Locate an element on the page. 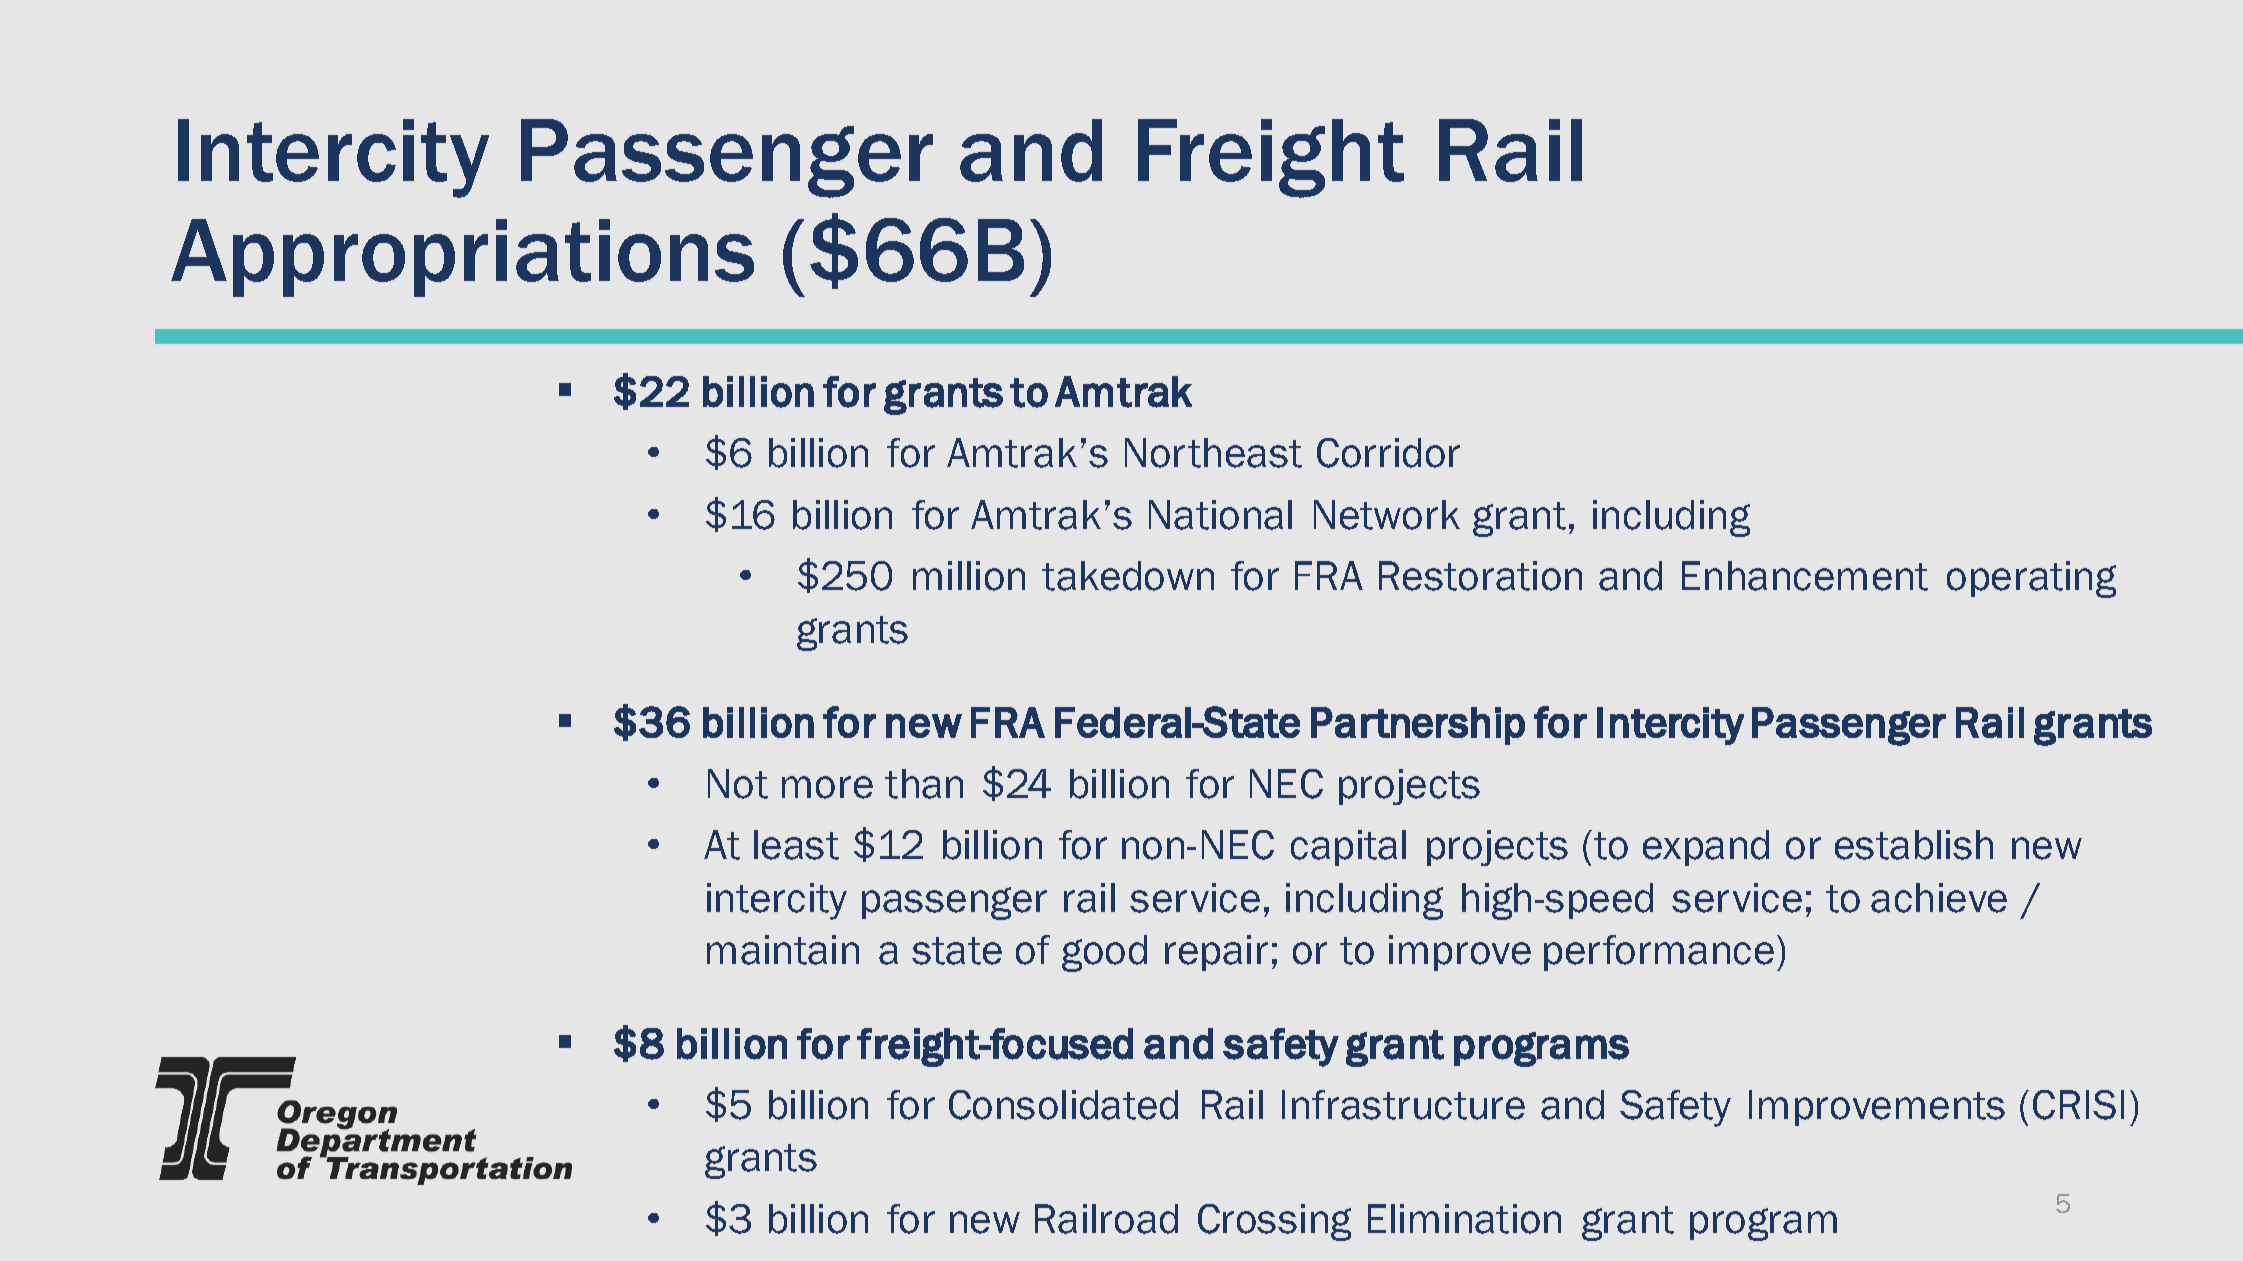 Image resolution: width=2243 pixels, height=1261 pixels. Consolidated is located at coordinates (1063, 1105).
